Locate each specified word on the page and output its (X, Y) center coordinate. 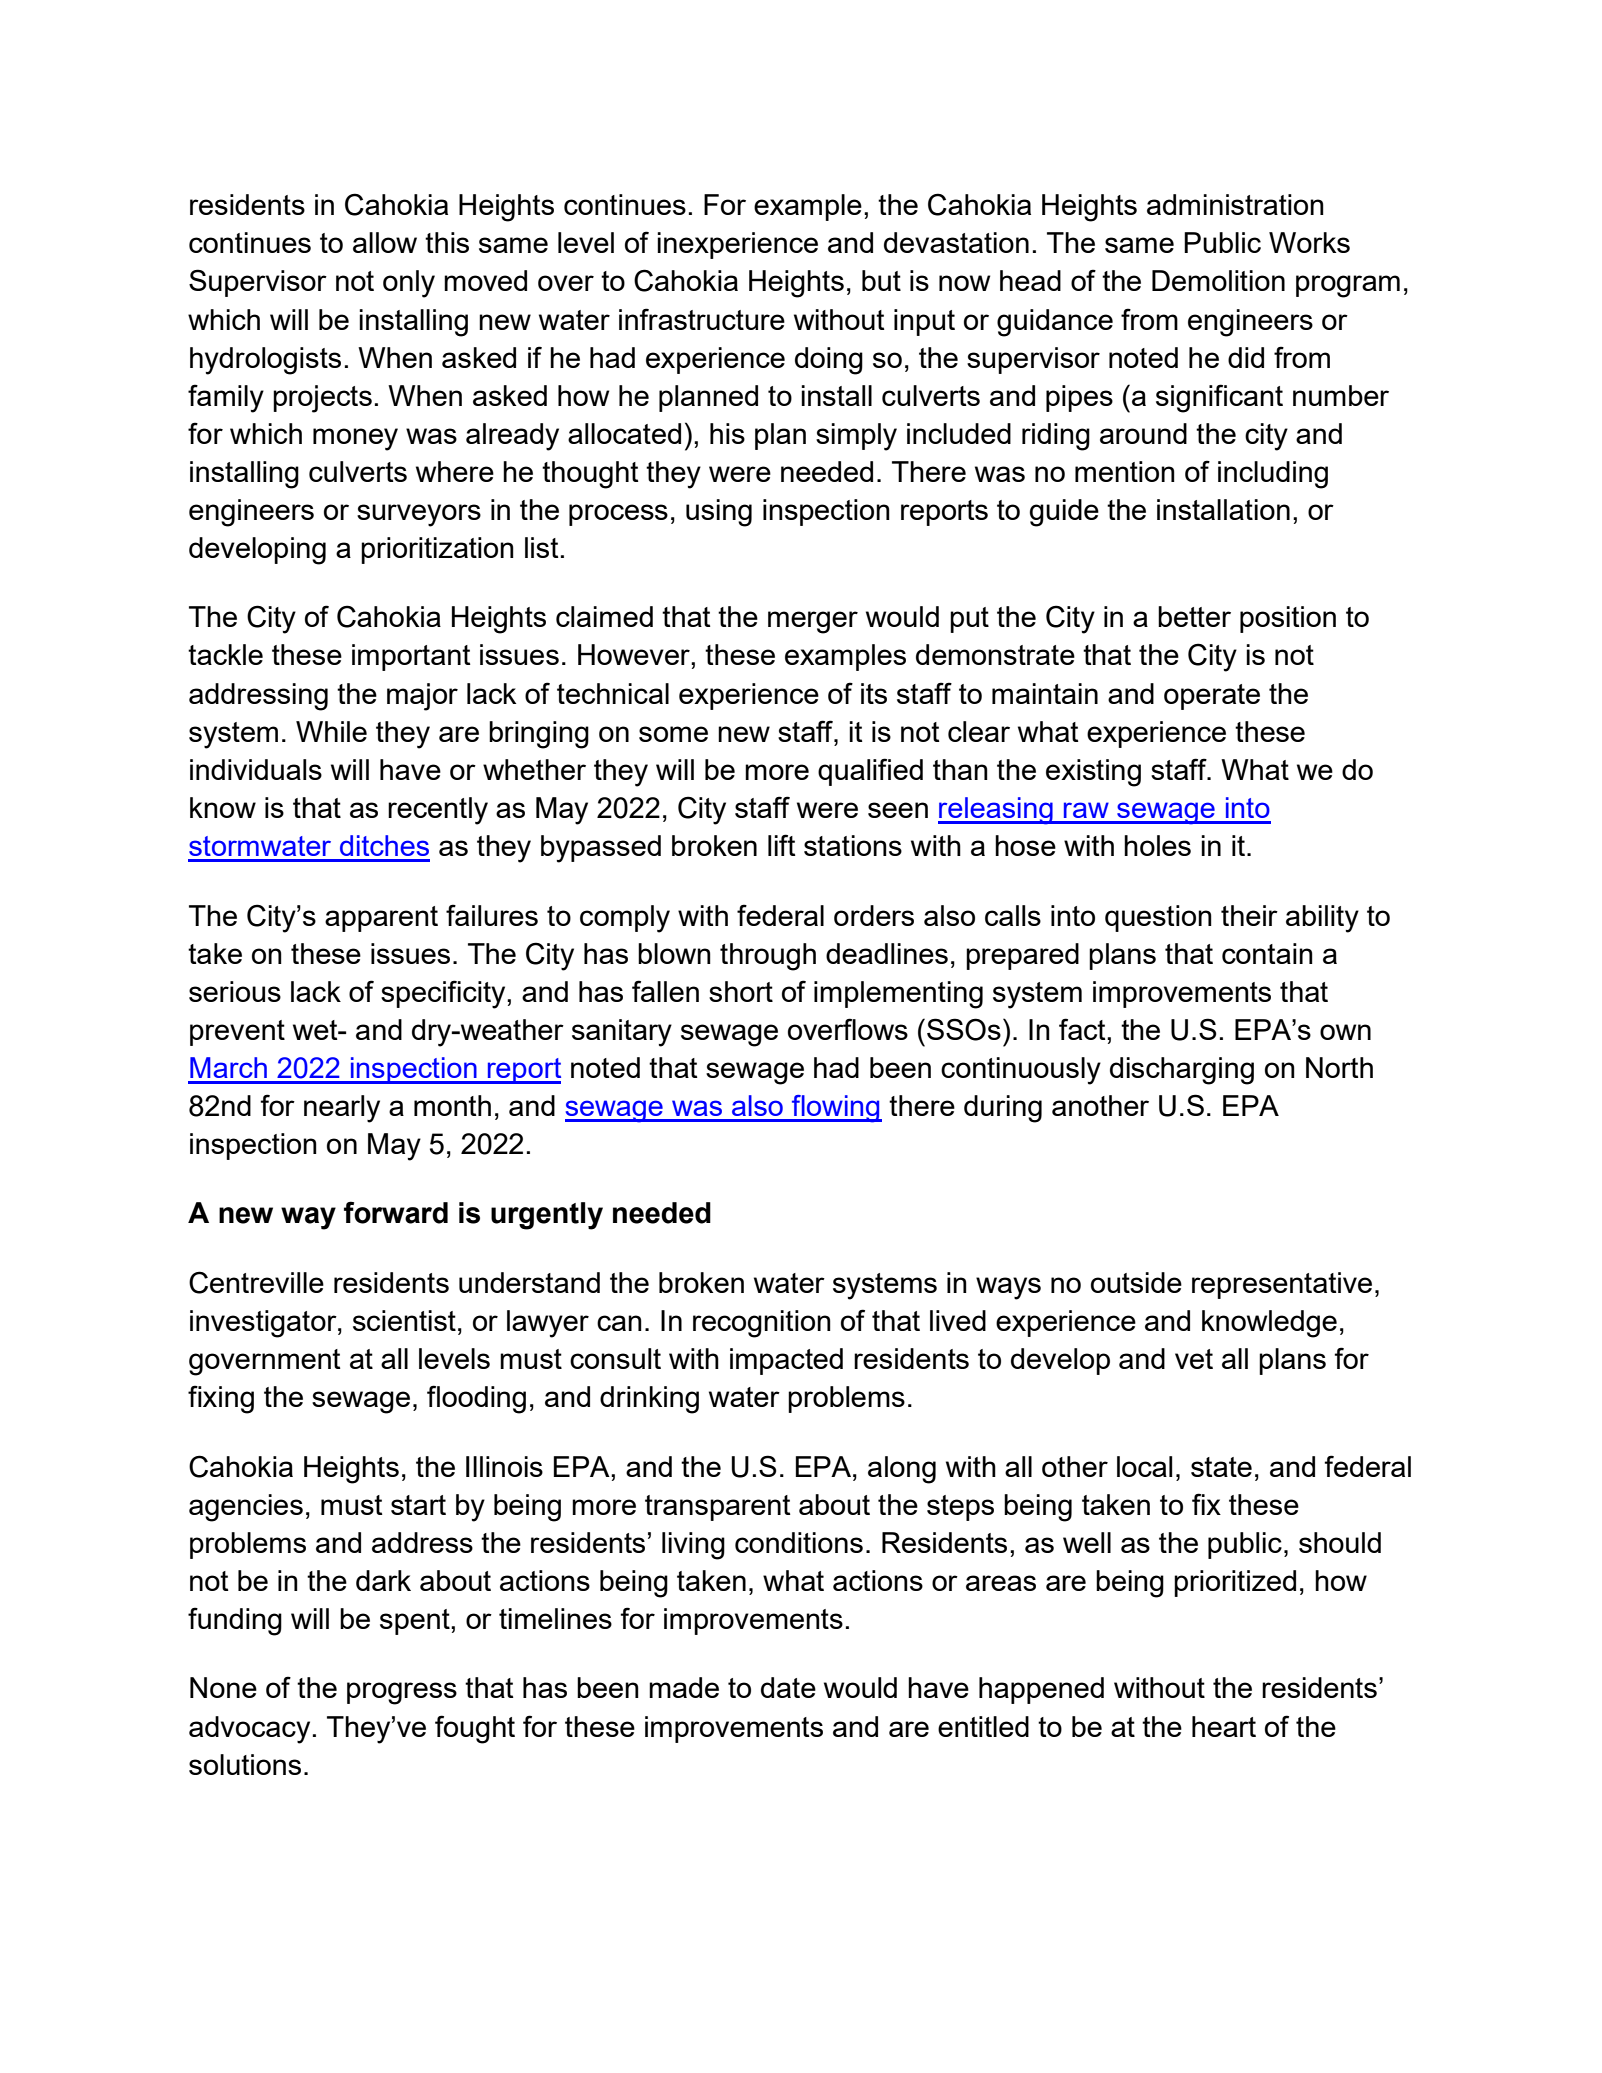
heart (1224, 1726)
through (768, 957)
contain (1267, 953)
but (881, 280)
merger (813, 622)
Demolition (1218, 280)
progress (402, 1693)
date (788, 1687)
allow (385, 242)
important (411, 657)
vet (1194, 1359)
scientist (404, 1320)
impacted (786, 1361)
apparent (381, 919)
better (1194, 616)
